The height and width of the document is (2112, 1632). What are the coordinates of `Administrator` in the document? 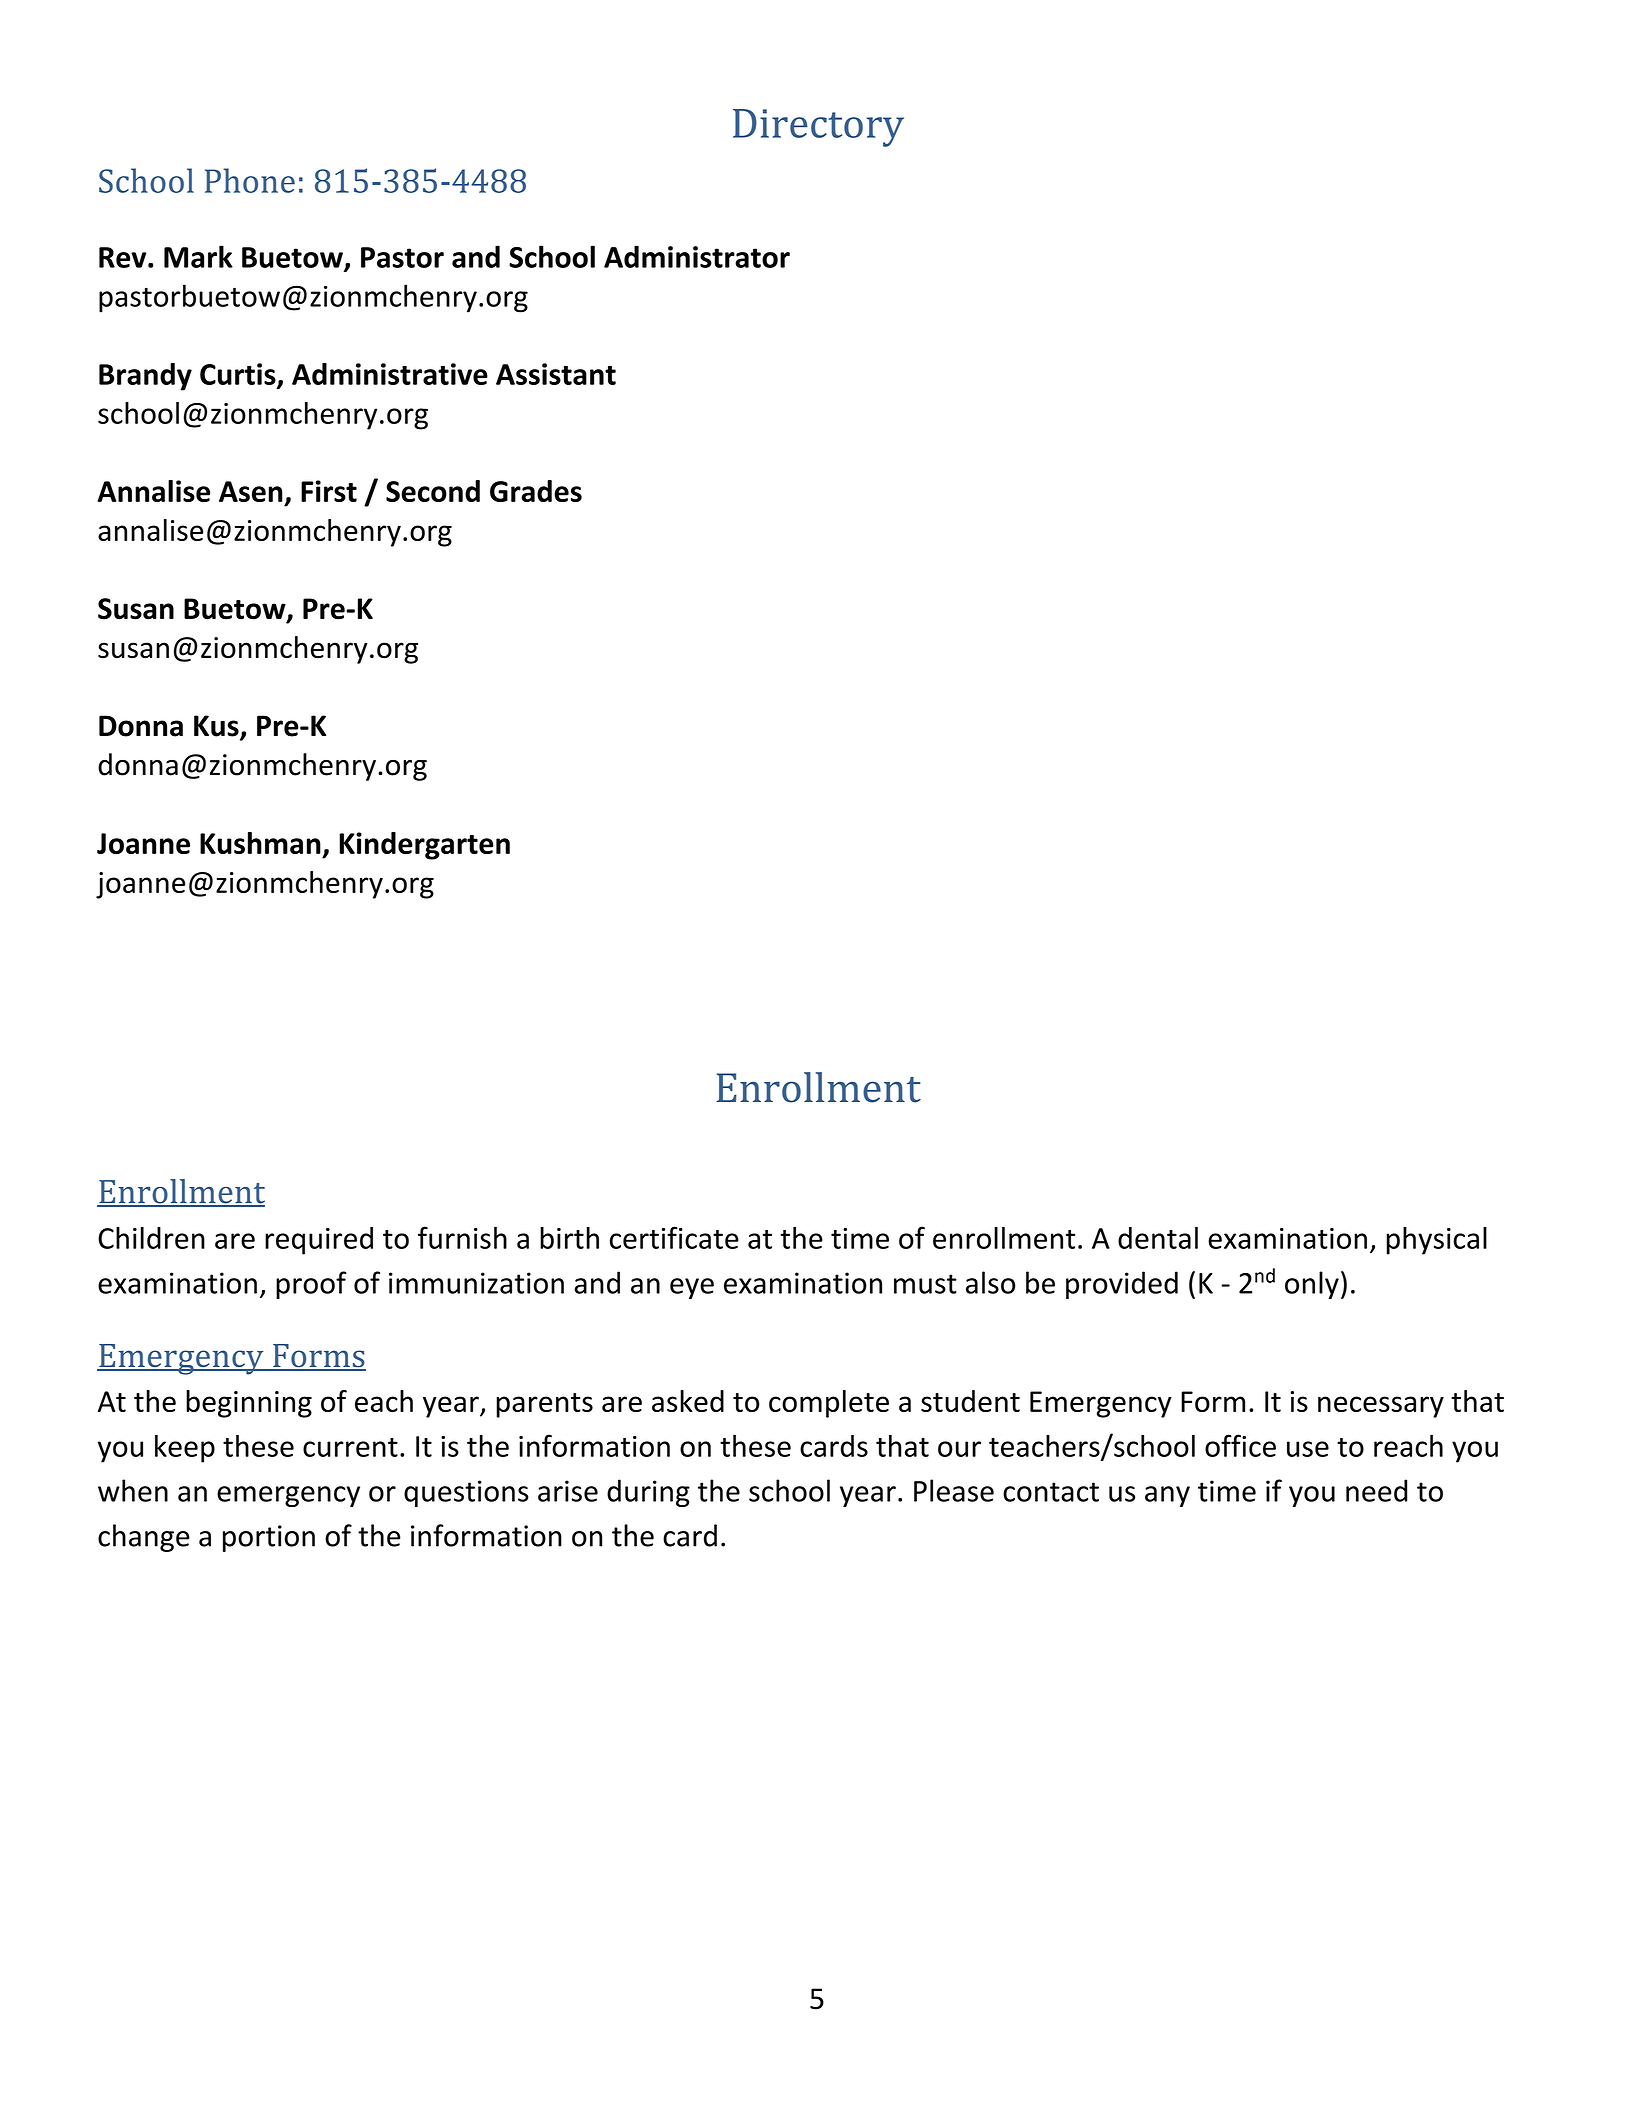 It's located at (697, 256).
